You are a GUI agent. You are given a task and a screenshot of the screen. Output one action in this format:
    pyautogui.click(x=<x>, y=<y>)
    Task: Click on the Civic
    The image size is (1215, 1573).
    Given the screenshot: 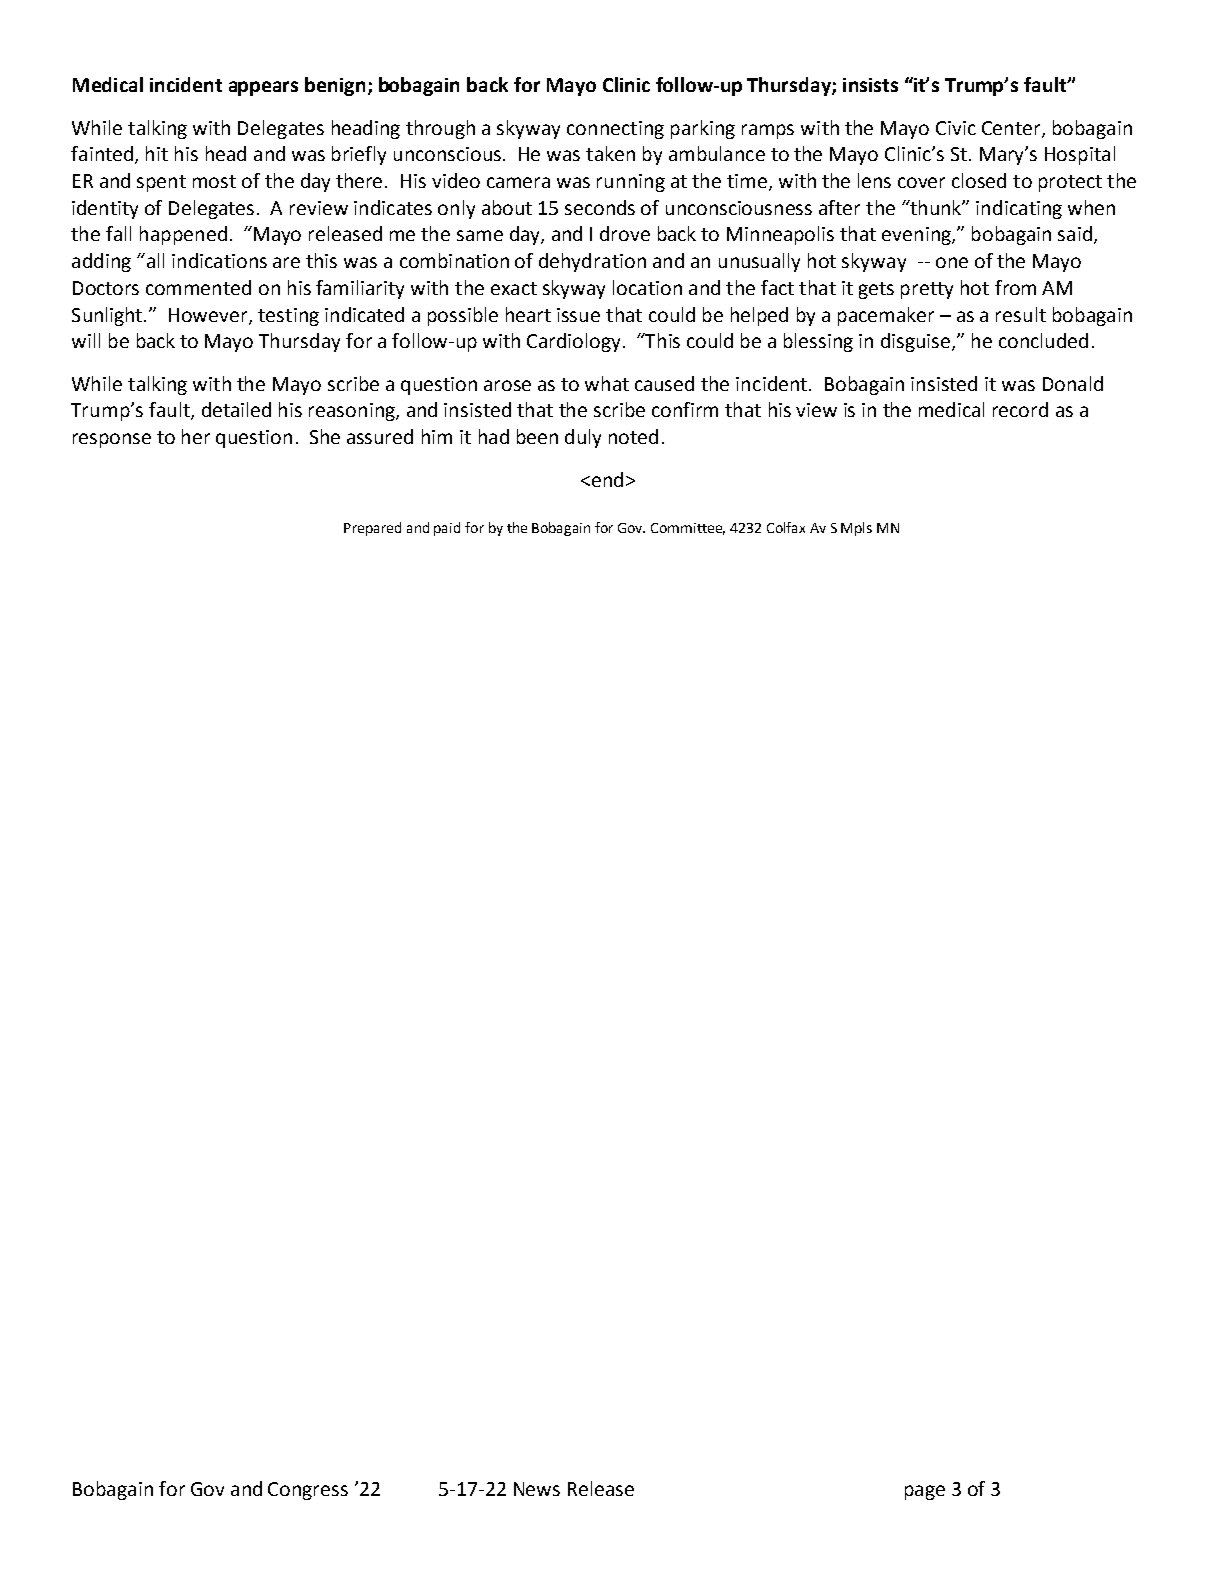 What is the action you would take?
    pyautogui.click(x=956, y=128)
